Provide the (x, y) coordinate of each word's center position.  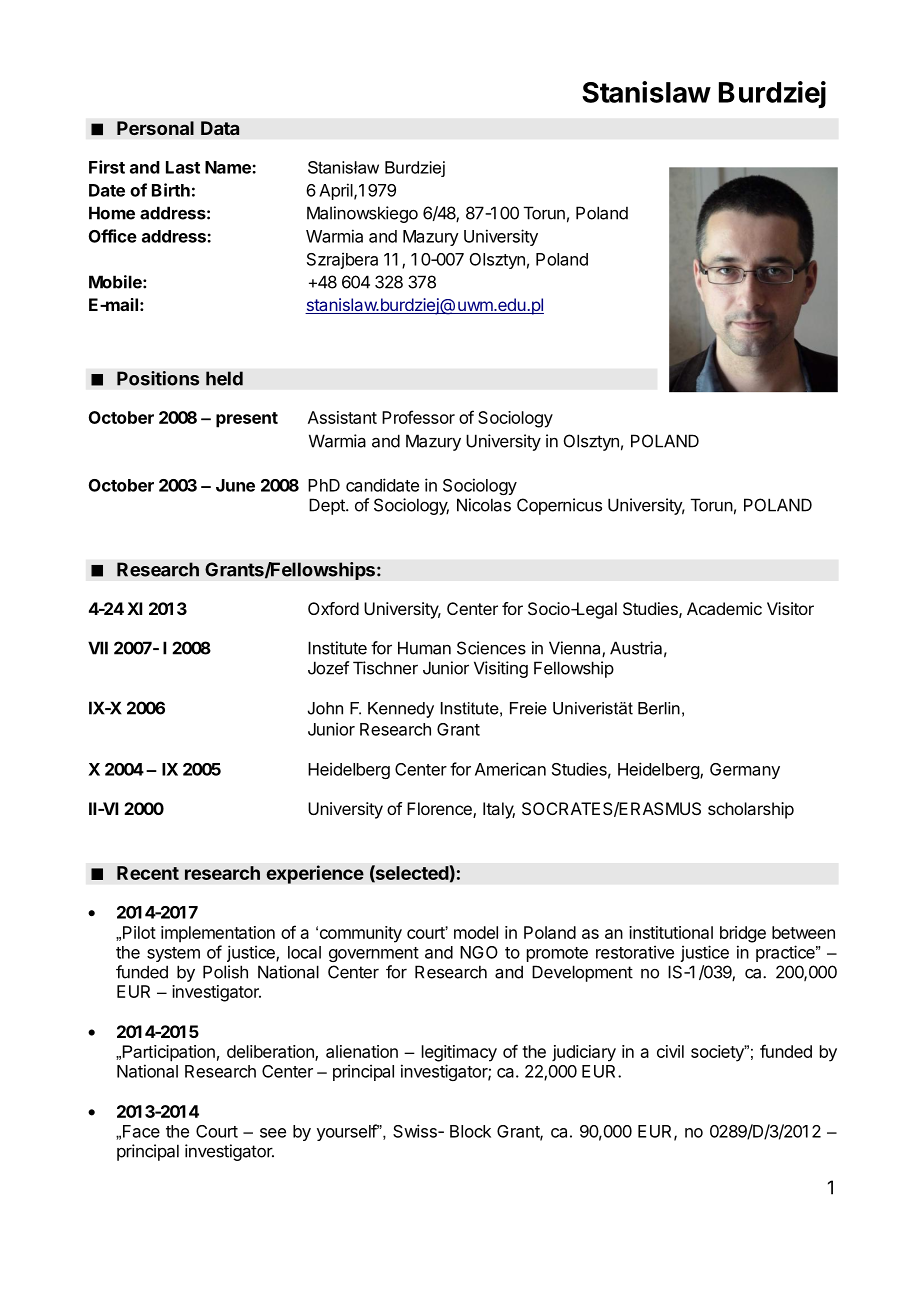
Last (183, 167)
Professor (418, 417)
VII (98, 648)
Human (424, 648)
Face (141, 1131)
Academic (724, 608)
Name (229, 167)
